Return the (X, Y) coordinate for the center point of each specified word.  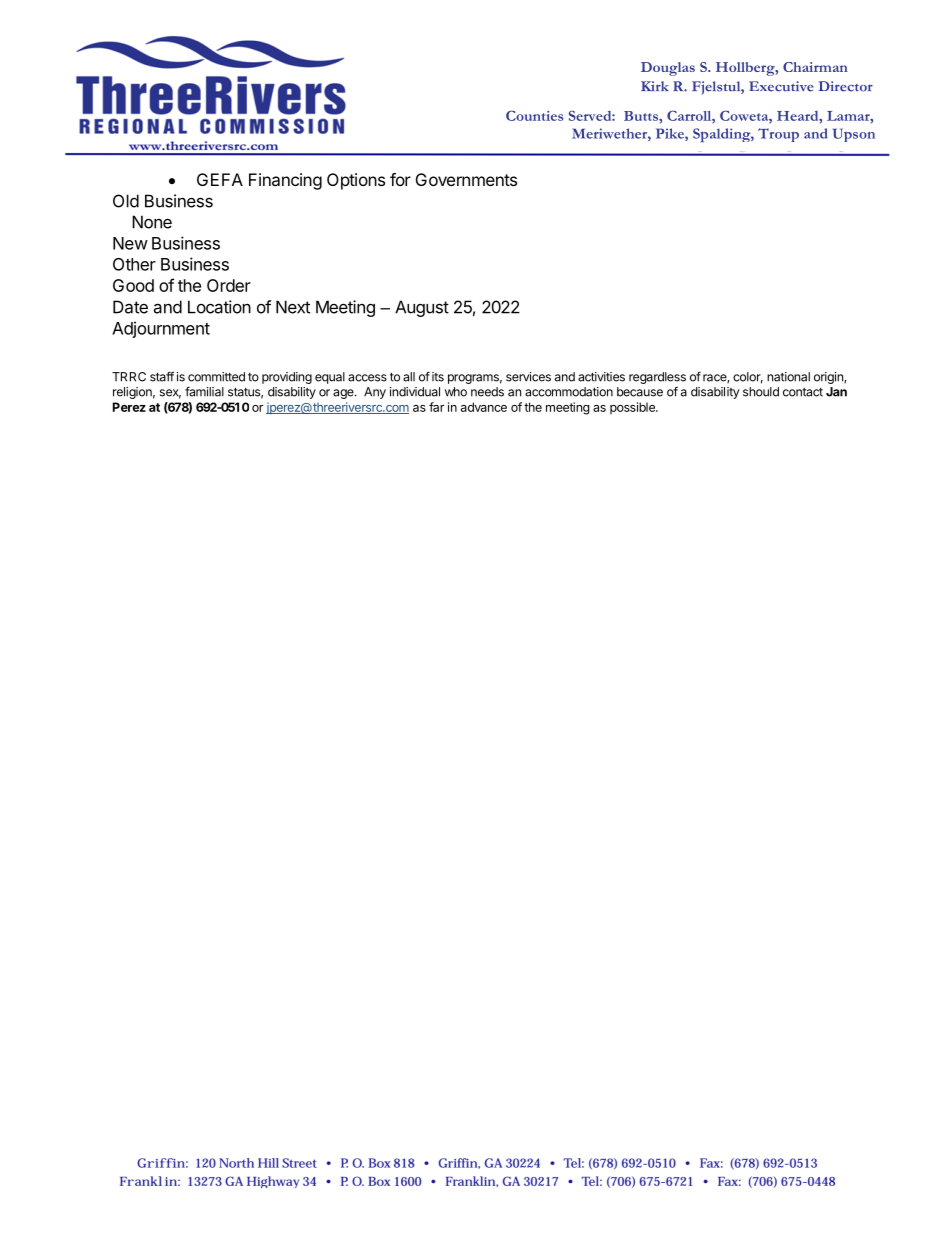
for (400, 179)
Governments (466, 179)
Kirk (655, 86)
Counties (534, 115)
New (130, 243)
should (761, 392)
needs (487, 392)
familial (204, 391)
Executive (781, 86)
